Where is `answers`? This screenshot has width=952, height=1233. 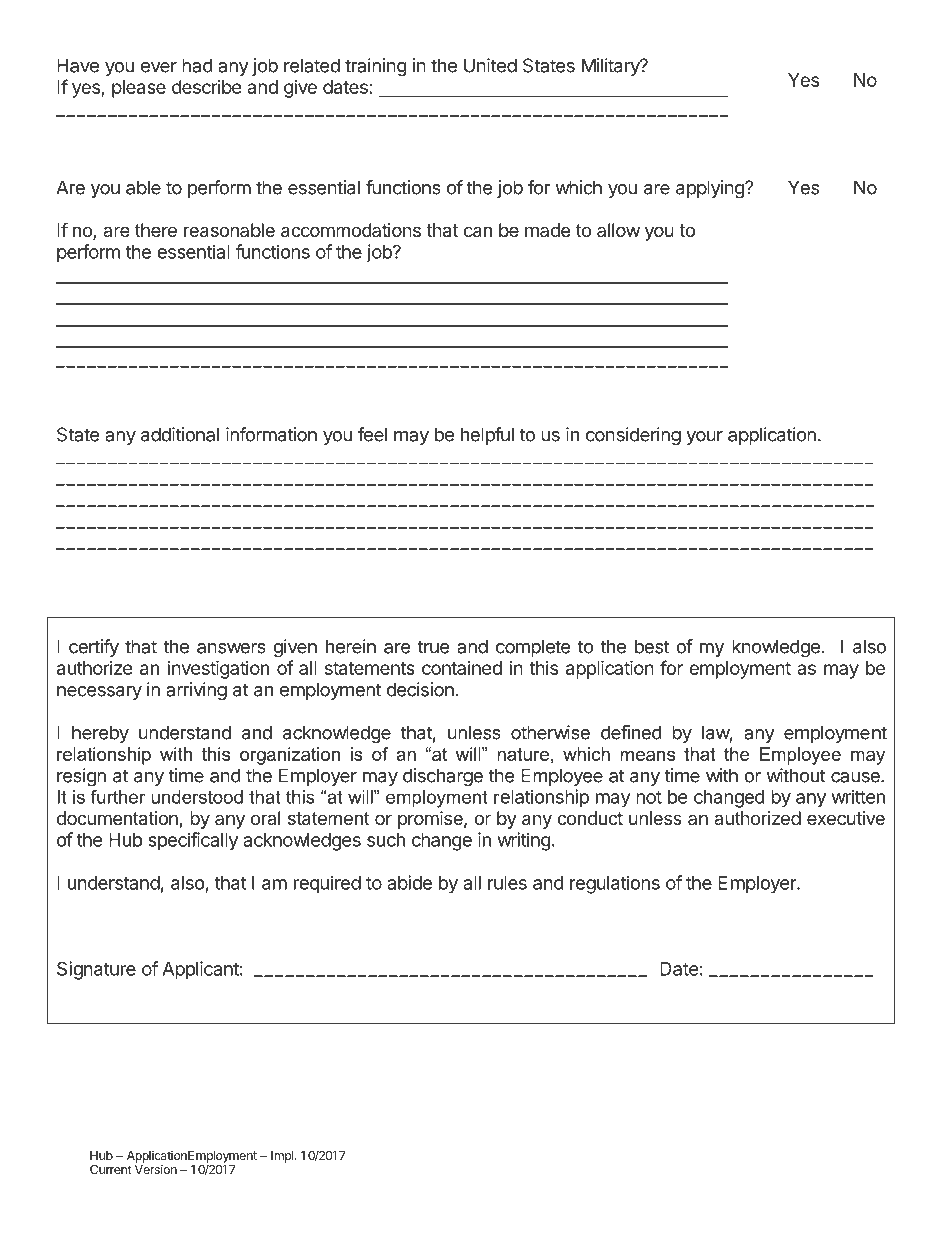
answers is located at coordinates (231, 648).
